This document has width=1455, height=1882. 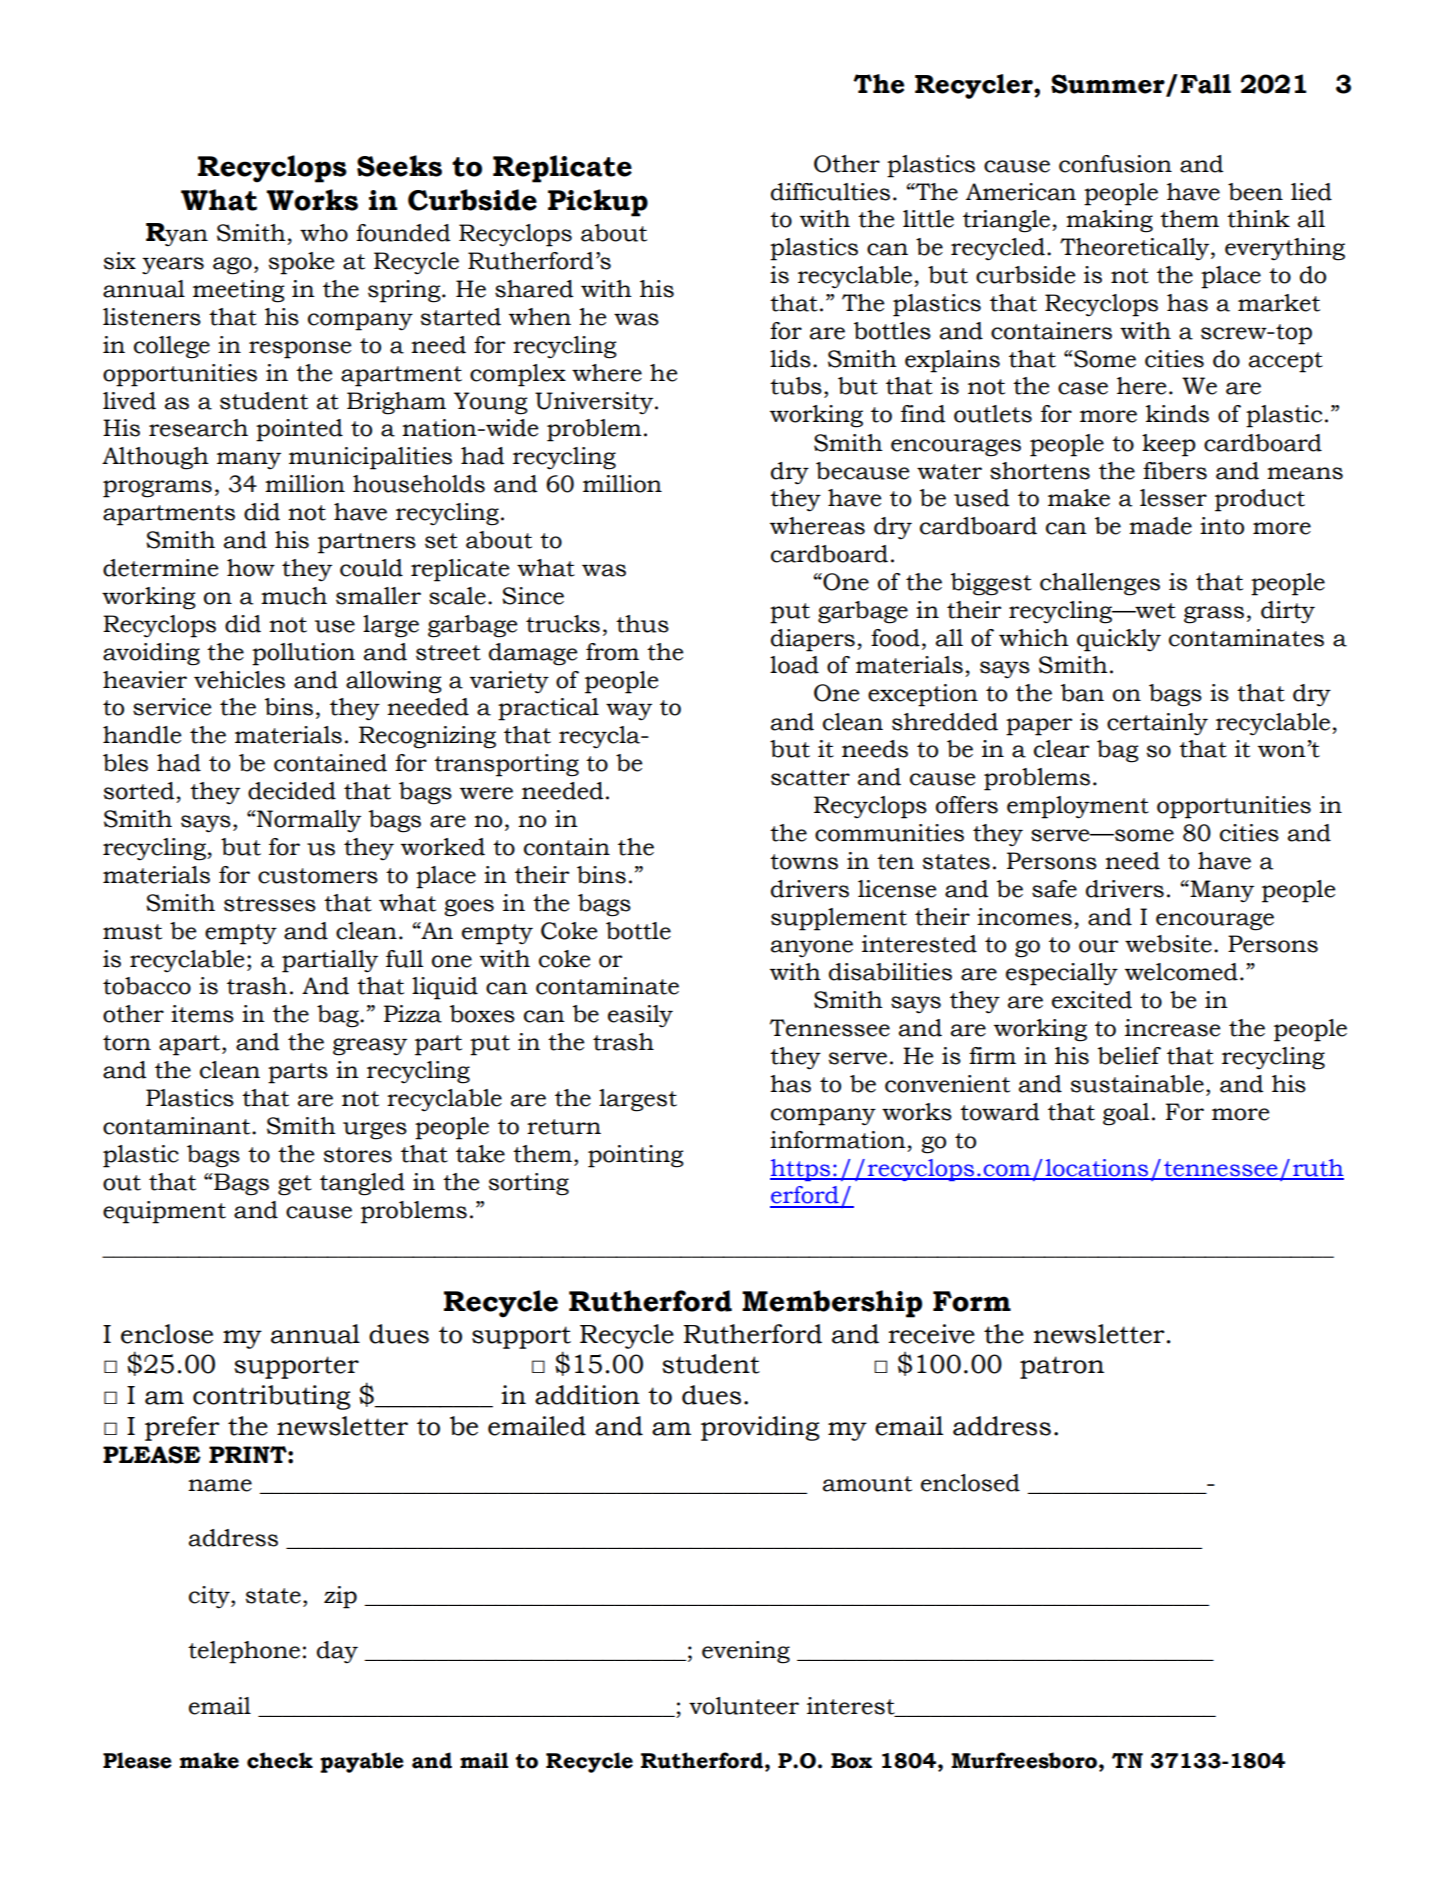 I want to click on check, so click(x=280, y=1760).
